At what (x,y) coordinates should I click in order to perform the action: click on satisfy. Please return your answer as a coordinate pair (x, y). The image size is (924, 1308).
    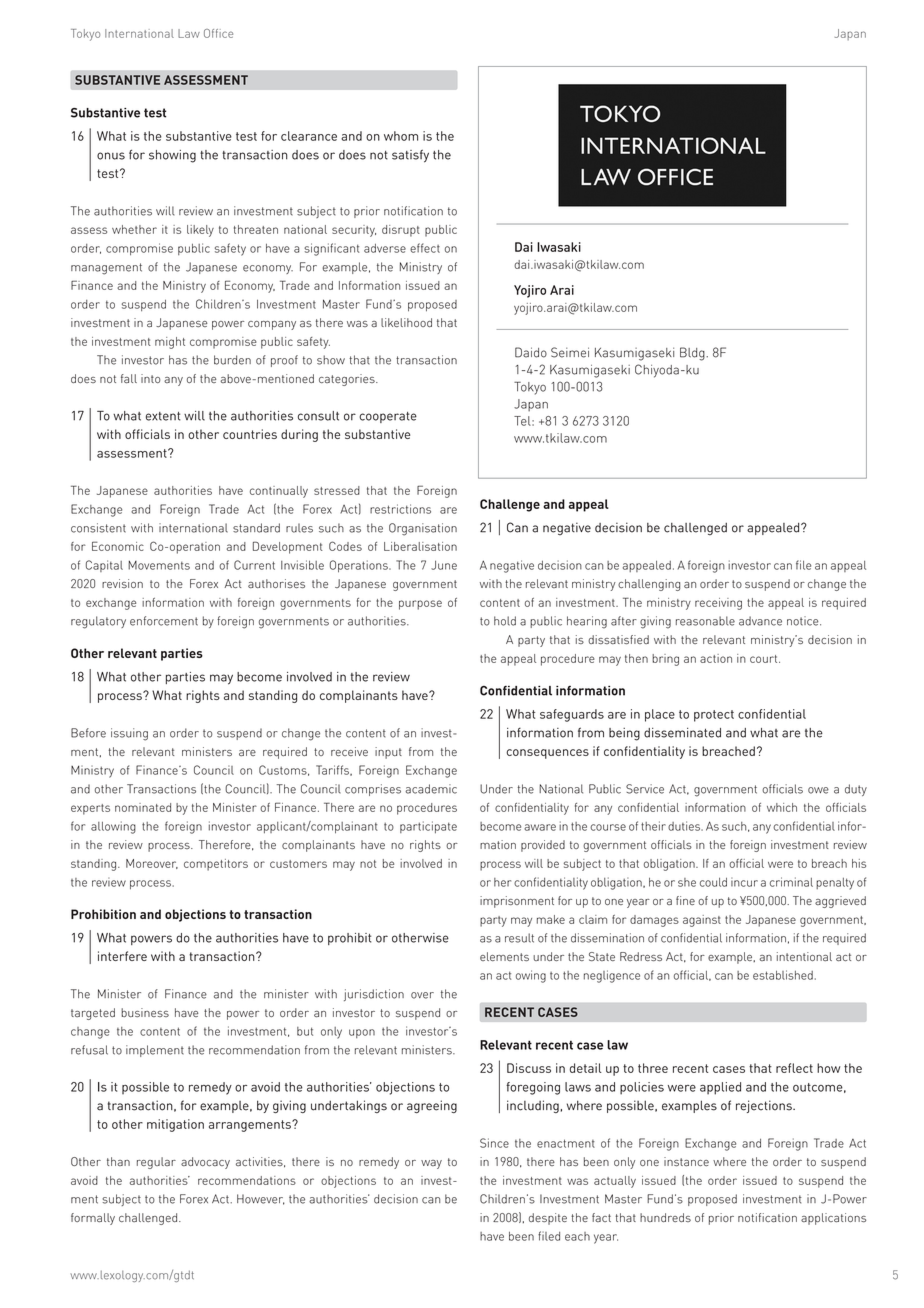
    Looking at the image, I should click on (410, 156).
